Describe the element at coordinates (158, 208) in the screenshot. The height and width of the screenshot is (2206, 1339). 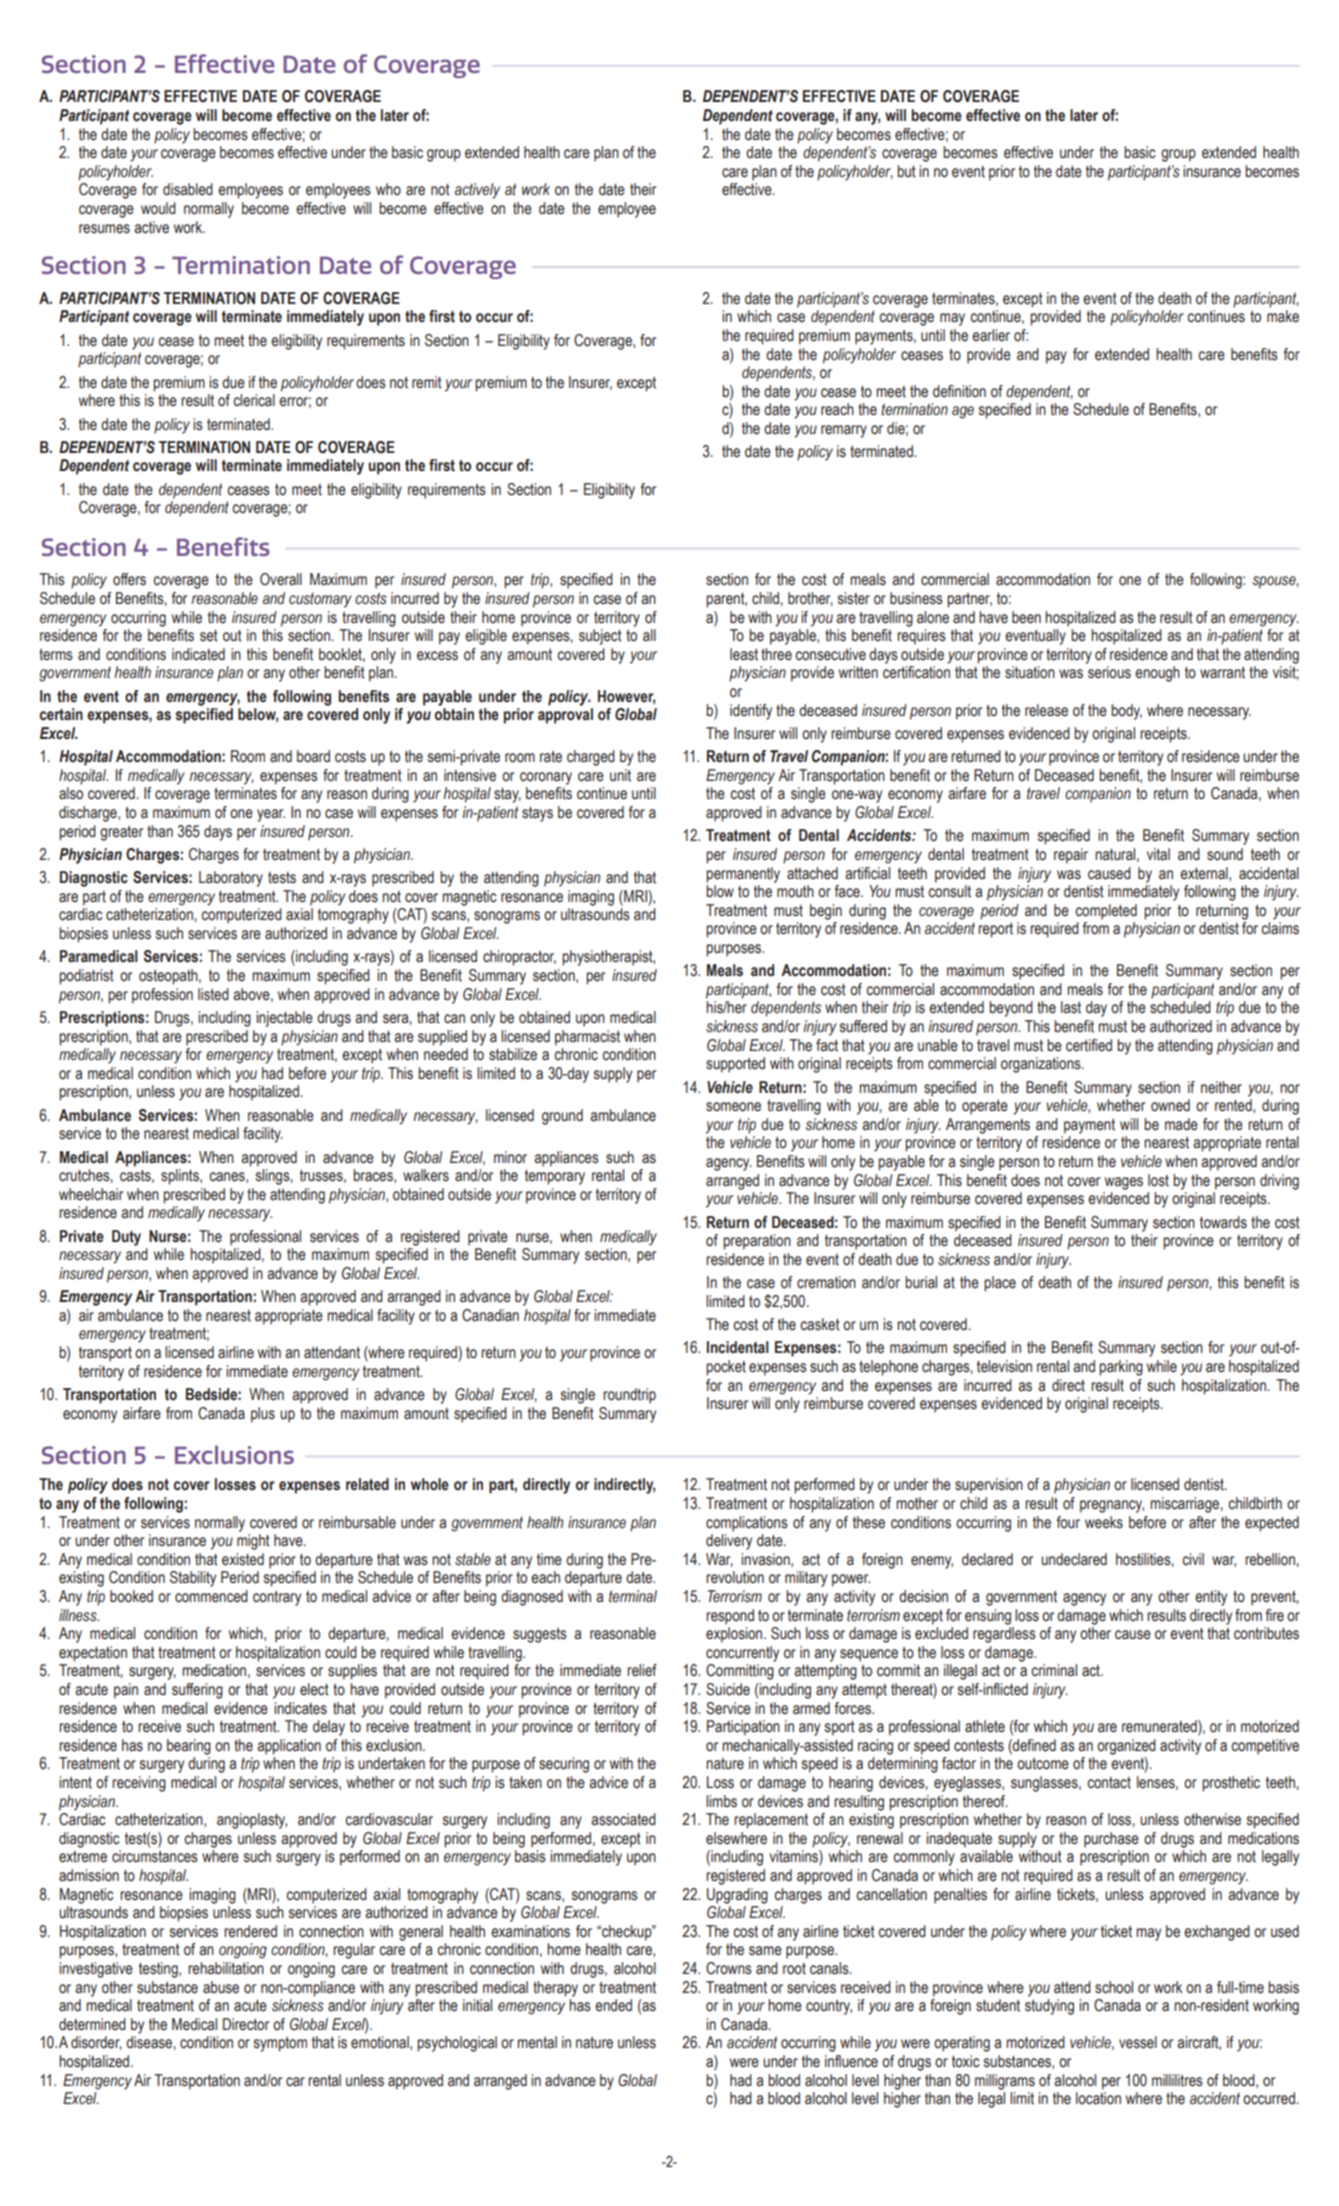
I see `would` at that location.
